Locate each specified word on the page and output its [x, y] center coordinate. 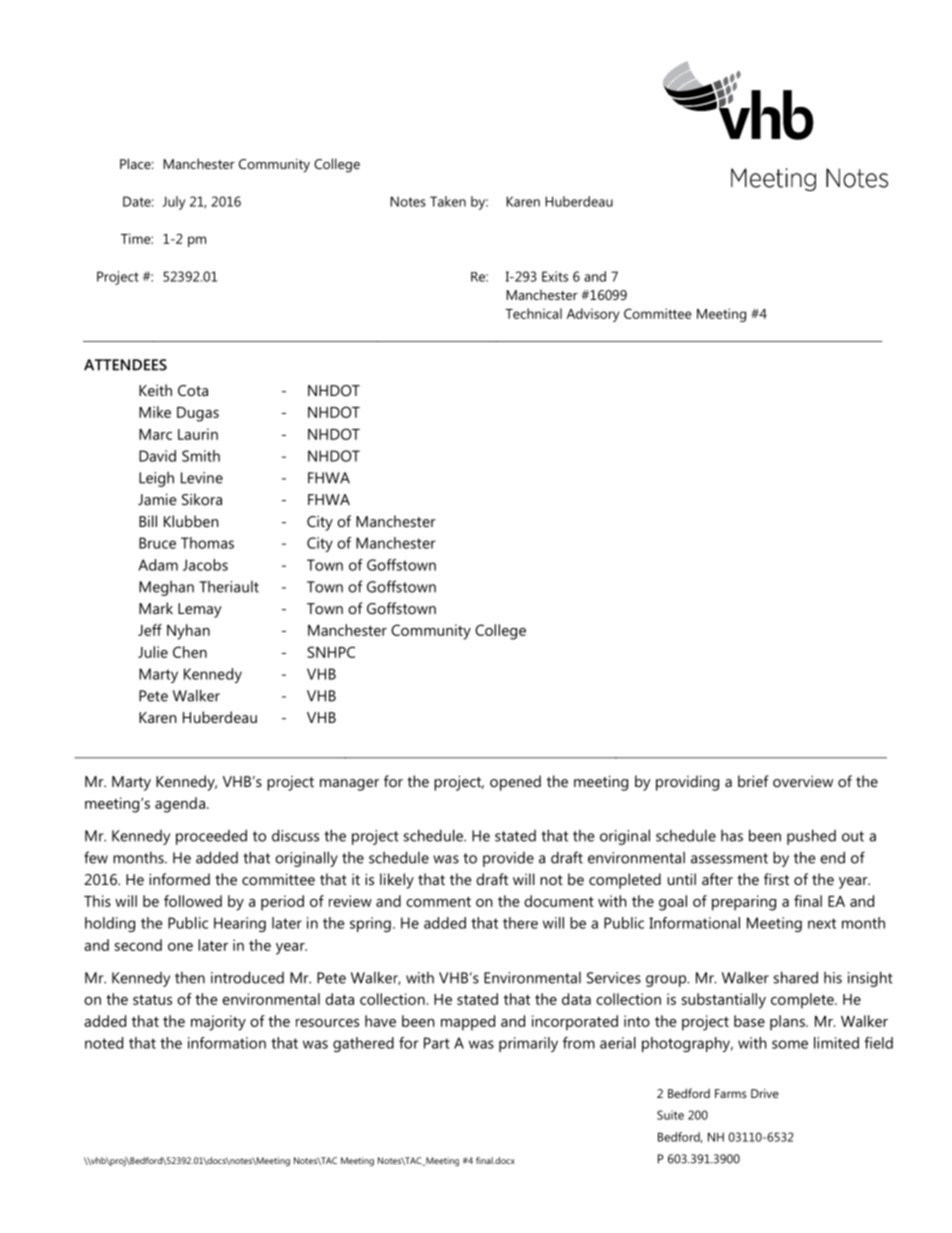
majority [218, 1023]
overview [803, 781]
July [173, 203]
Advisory [593, 315]
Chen [190, 652]
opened [515, 783]
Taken [448, 201]
